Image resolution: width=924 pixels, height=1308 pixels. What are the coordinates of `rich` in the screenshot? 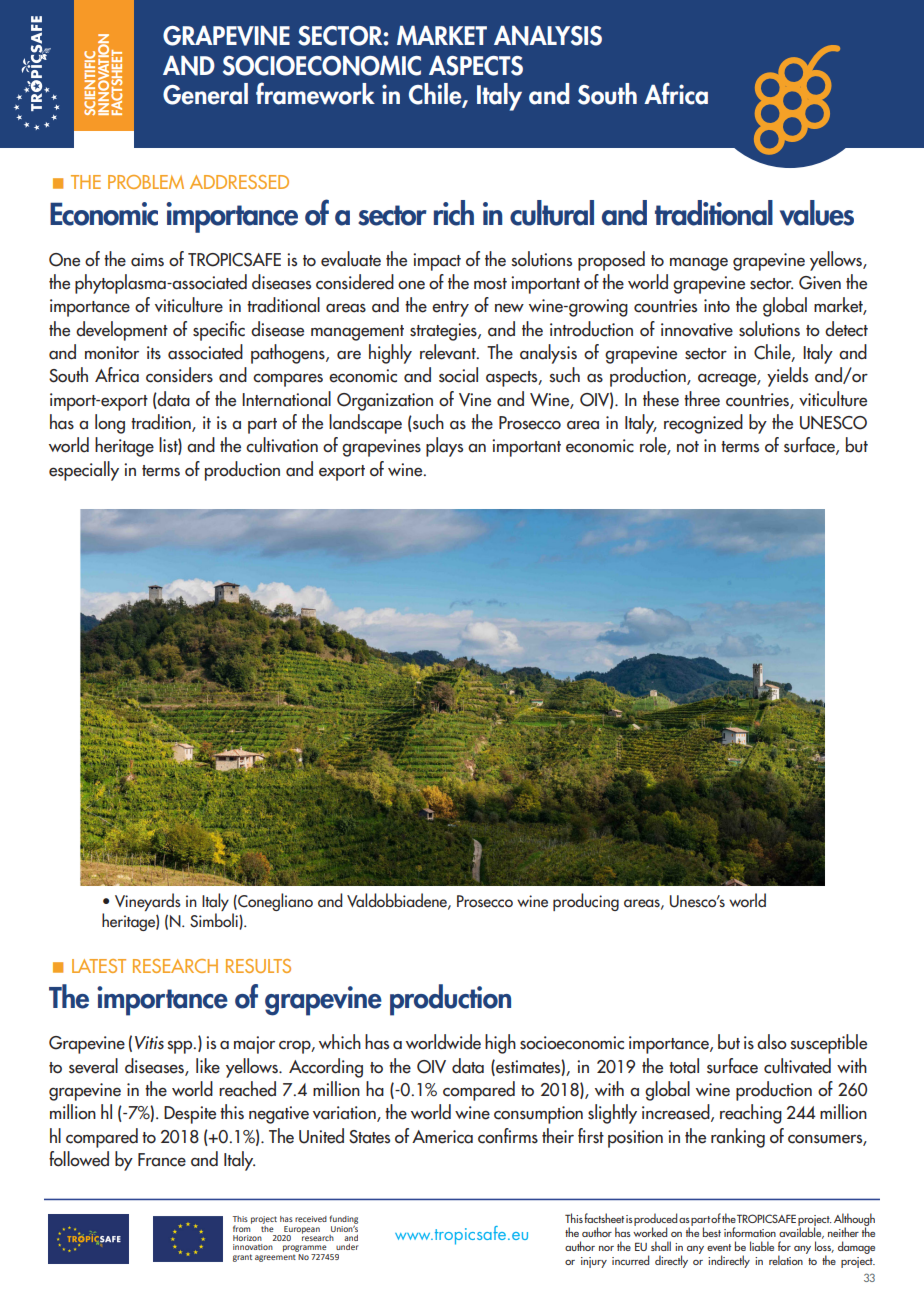 It's located at (454, 213).
